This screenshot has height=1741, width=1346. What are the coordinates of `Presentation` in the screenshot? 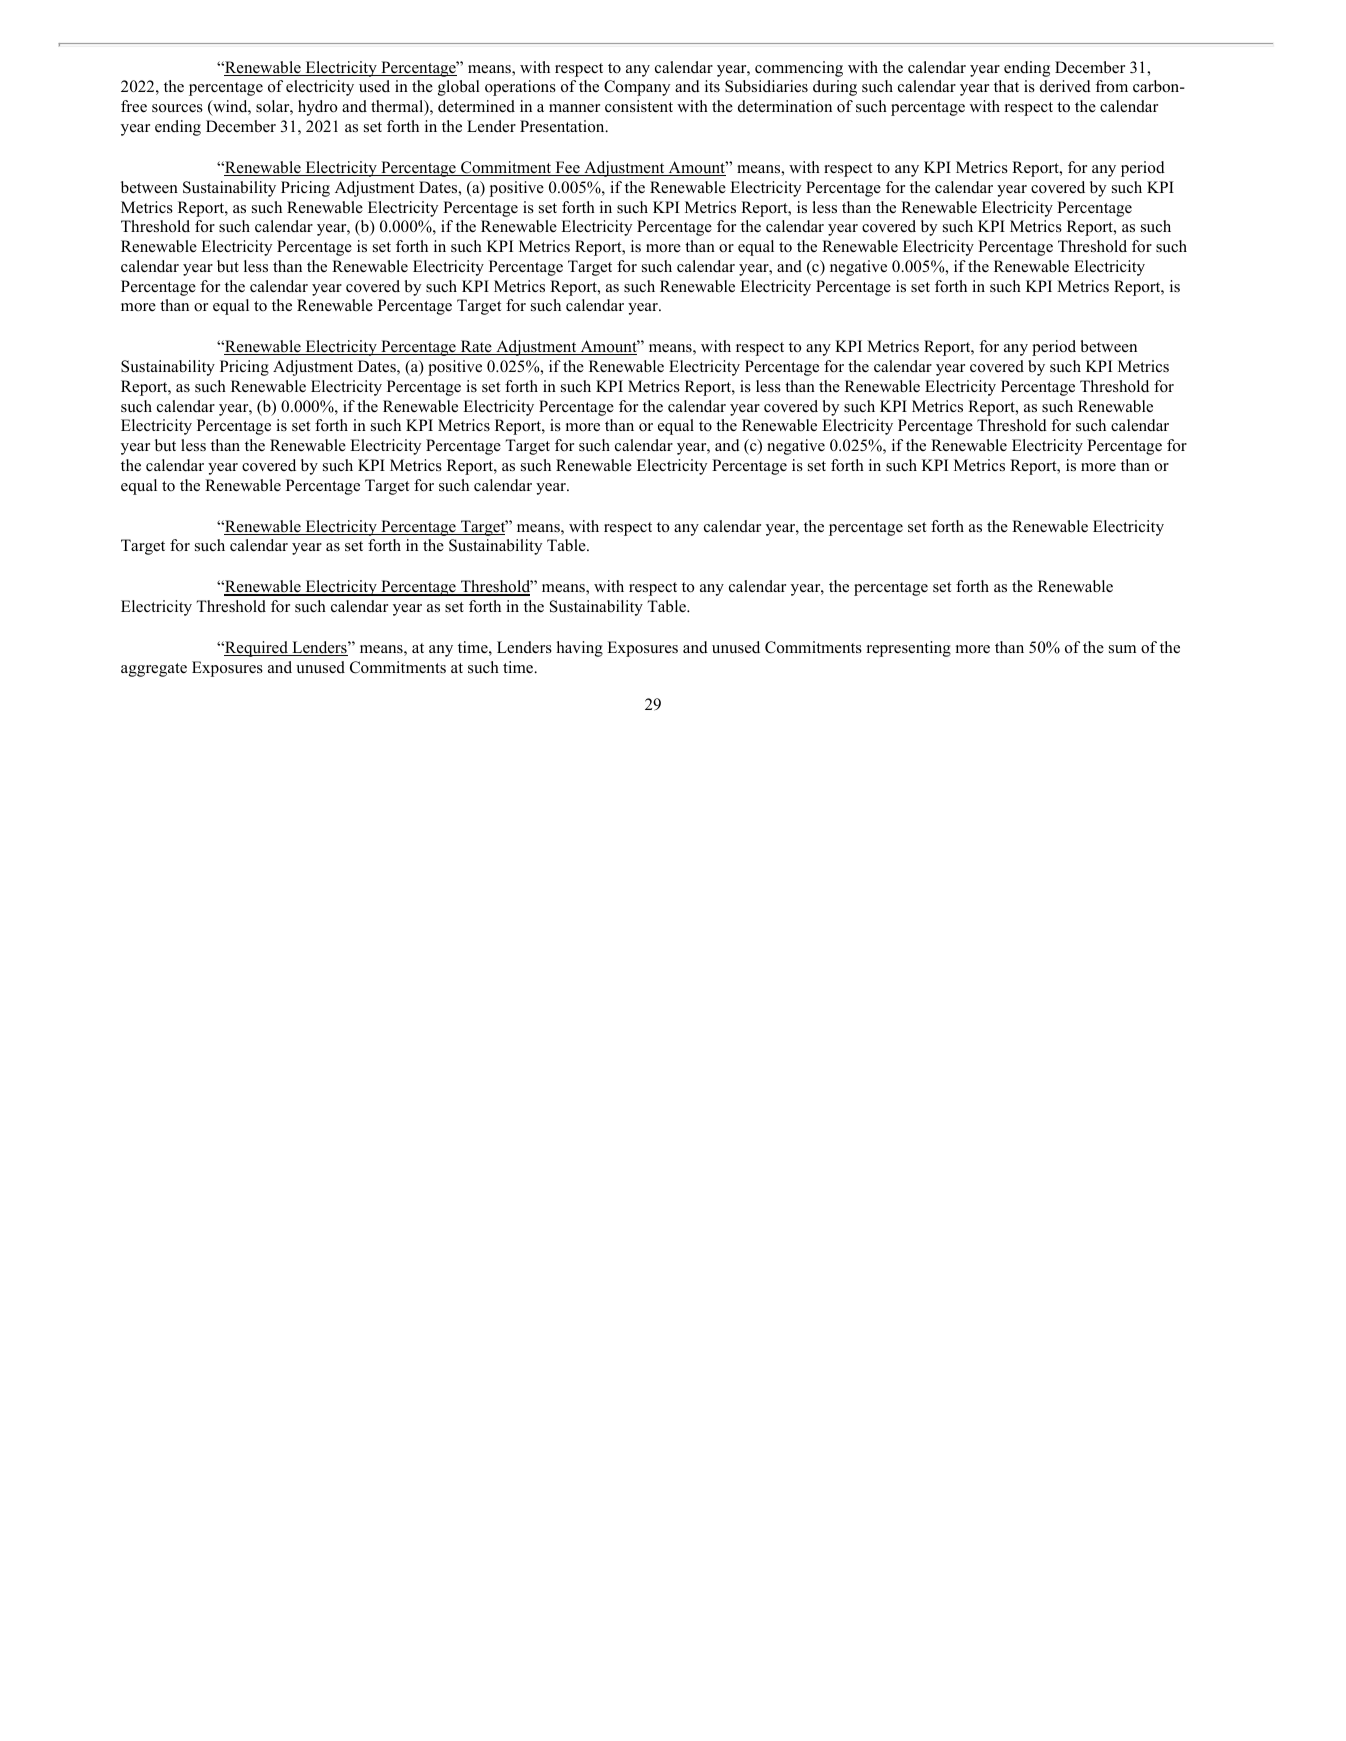 It's located at (563, 126).
